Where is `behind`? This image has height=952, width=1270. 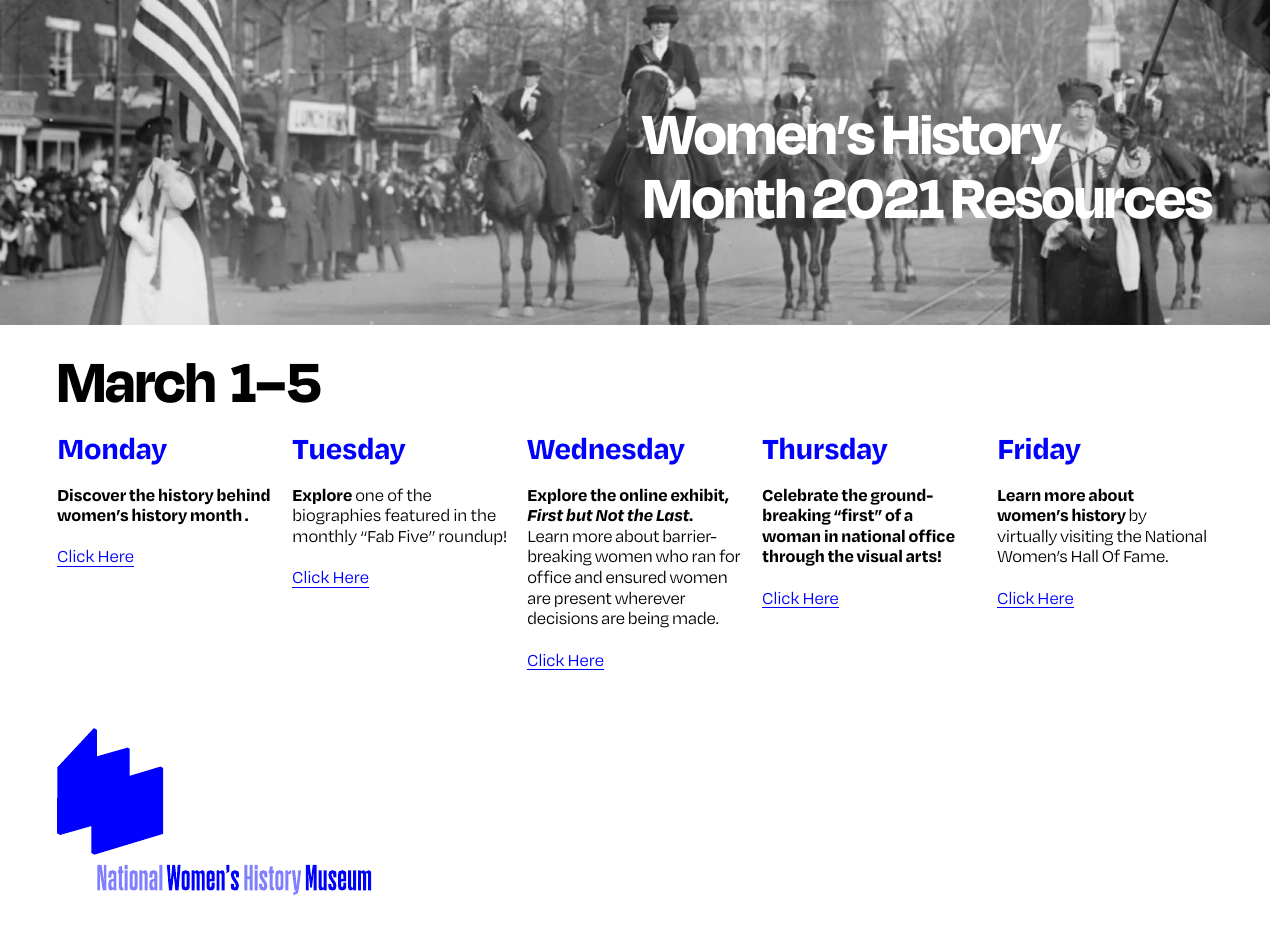 behind is located at coordinates (243, 495).
